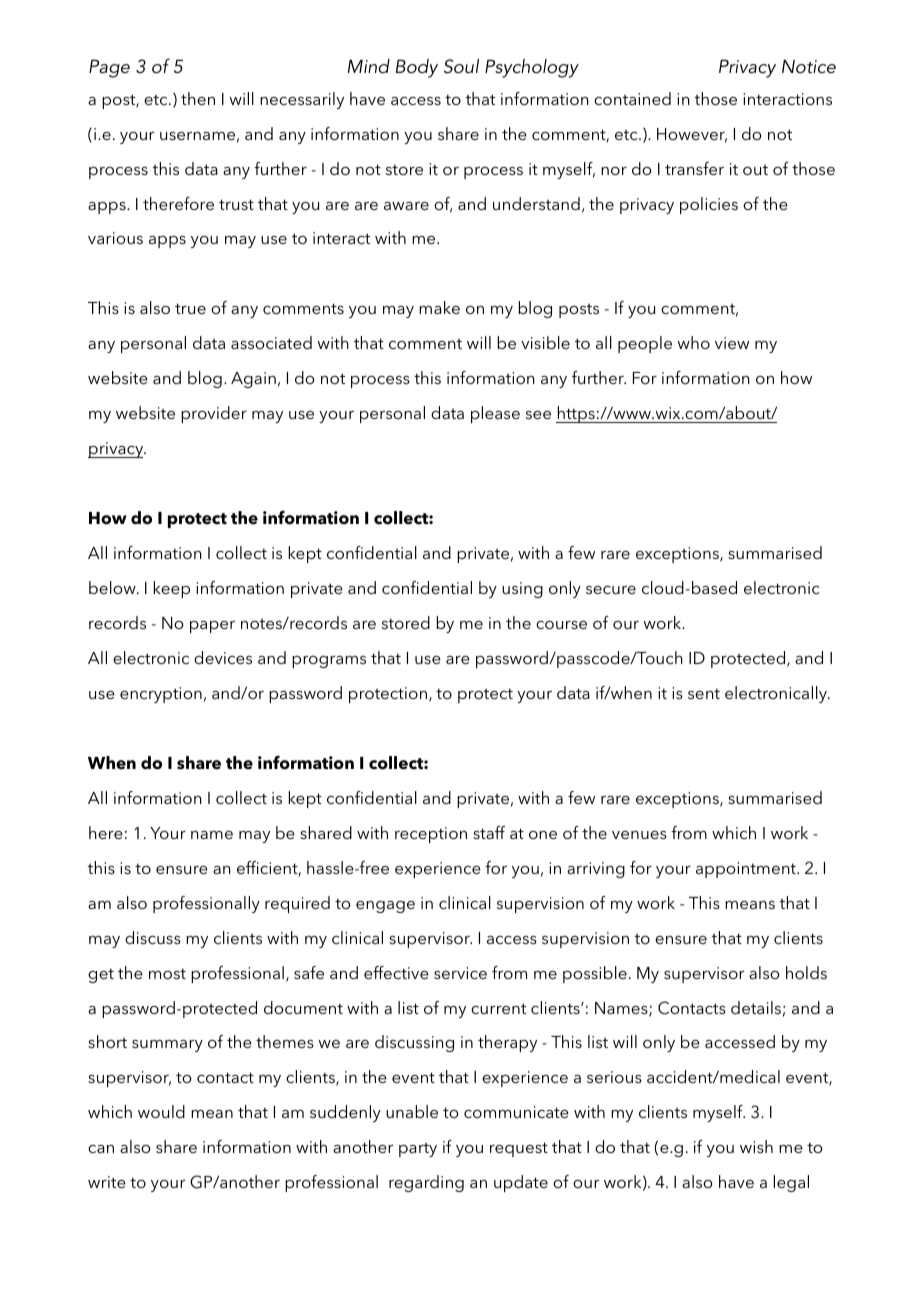  I want to click on sent, so click(704, 693).
